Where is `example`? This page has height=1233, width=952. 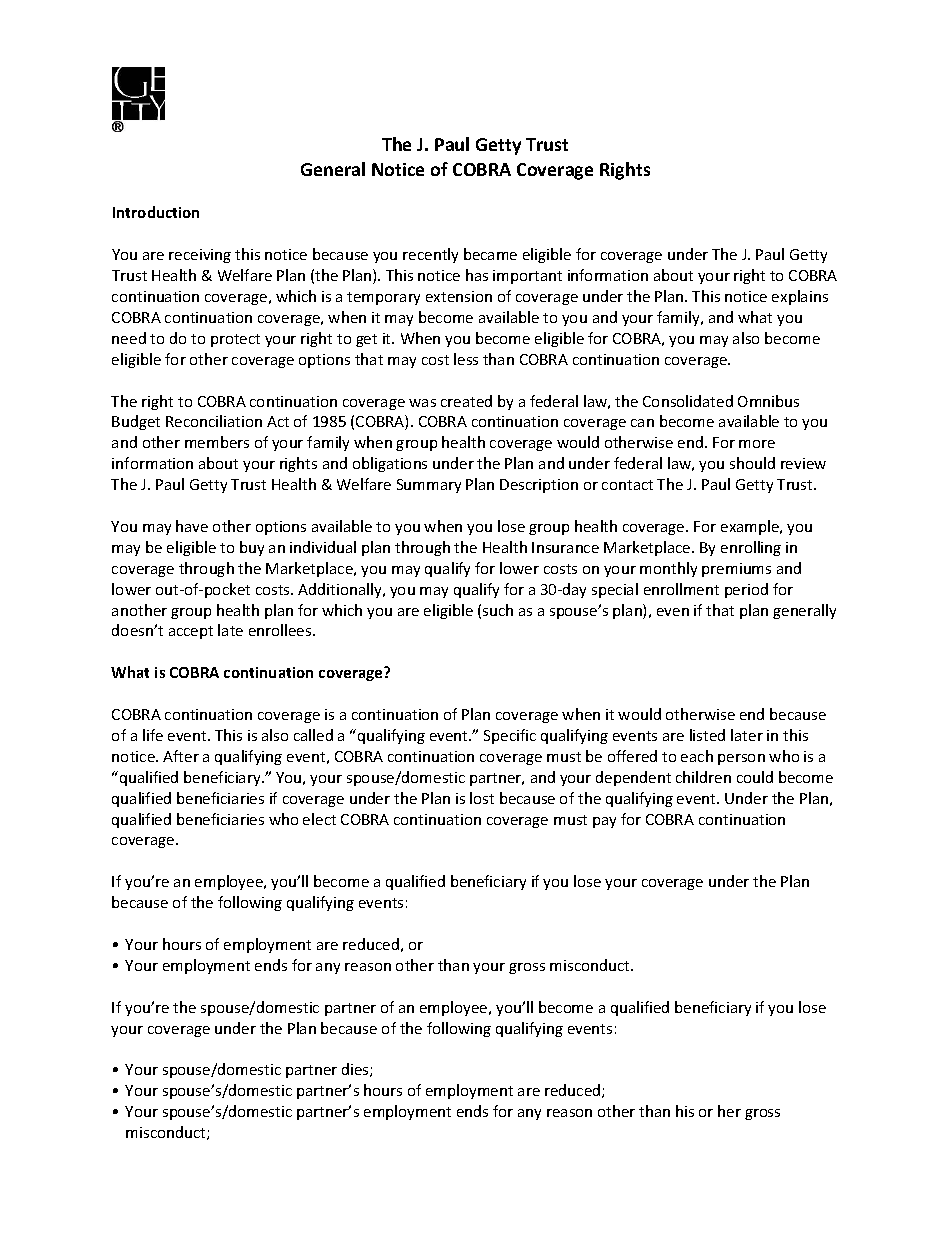 example is located at coordinates (751, 527).
